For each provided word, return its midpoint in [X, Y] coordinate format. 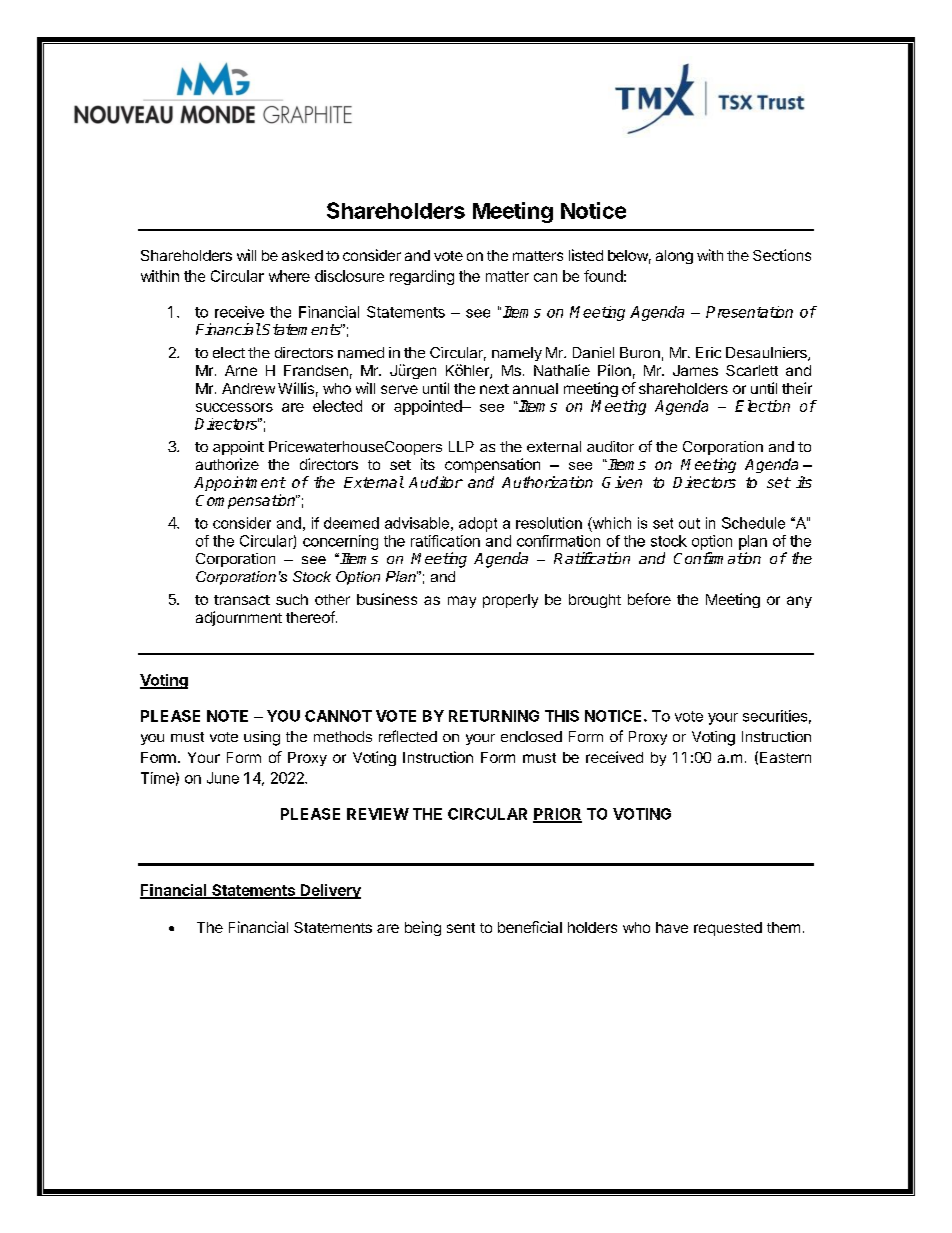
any [799, 602]
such [292, 599]
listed [586, 255]
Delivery [330, 891]
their [797, 388]
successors [234, 407]
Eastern [785, 757]
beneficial [530, 927]
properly [510, 601]
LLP [461, 446]
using [262, 738]
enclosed [531, 736]
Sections [782, 255]
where [289, 276]
